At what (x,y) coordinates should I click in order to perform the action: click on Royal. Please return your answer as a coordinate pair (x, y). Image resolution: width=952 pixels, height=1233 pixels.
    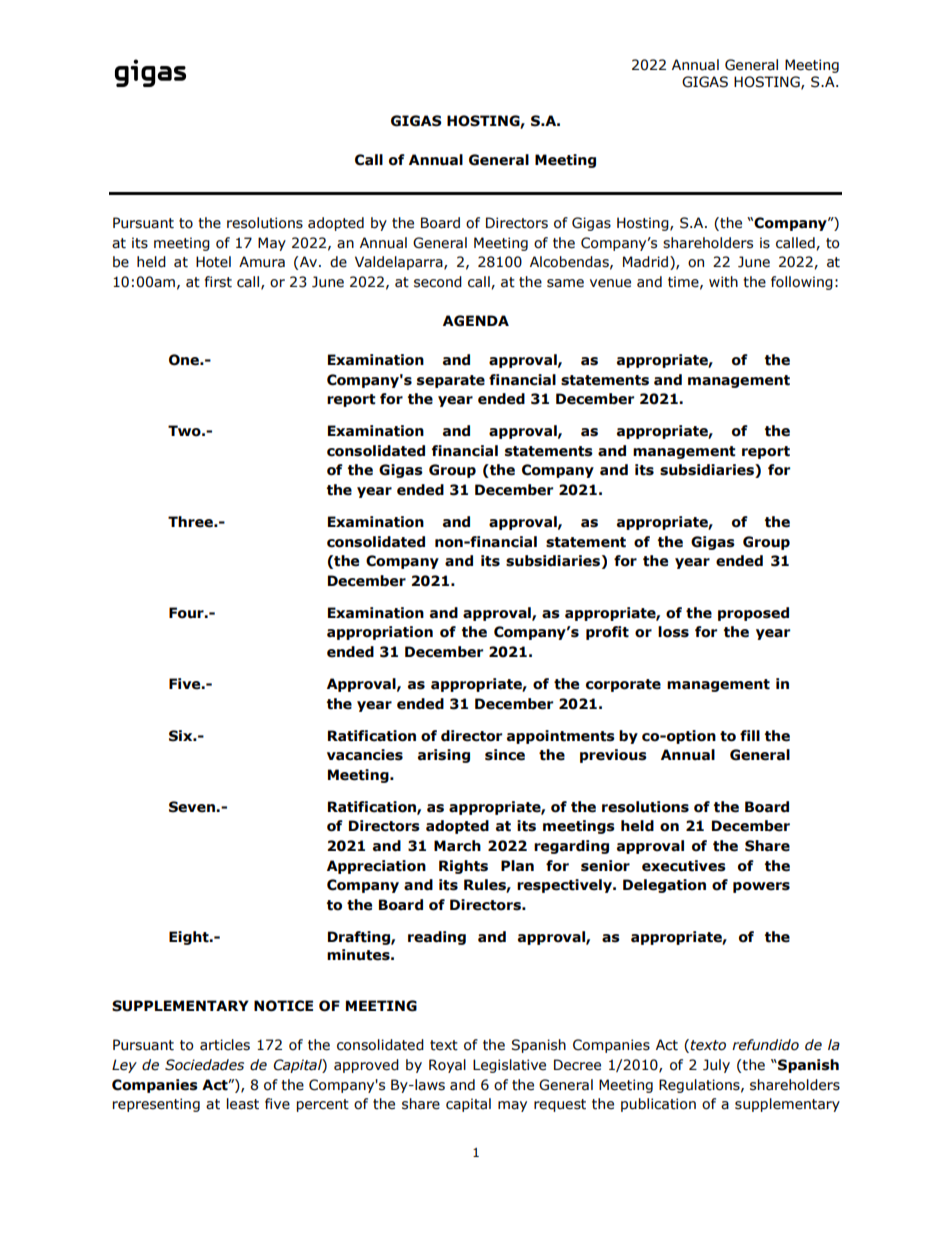
    Looking at the image, I should click on (447, 1066).
